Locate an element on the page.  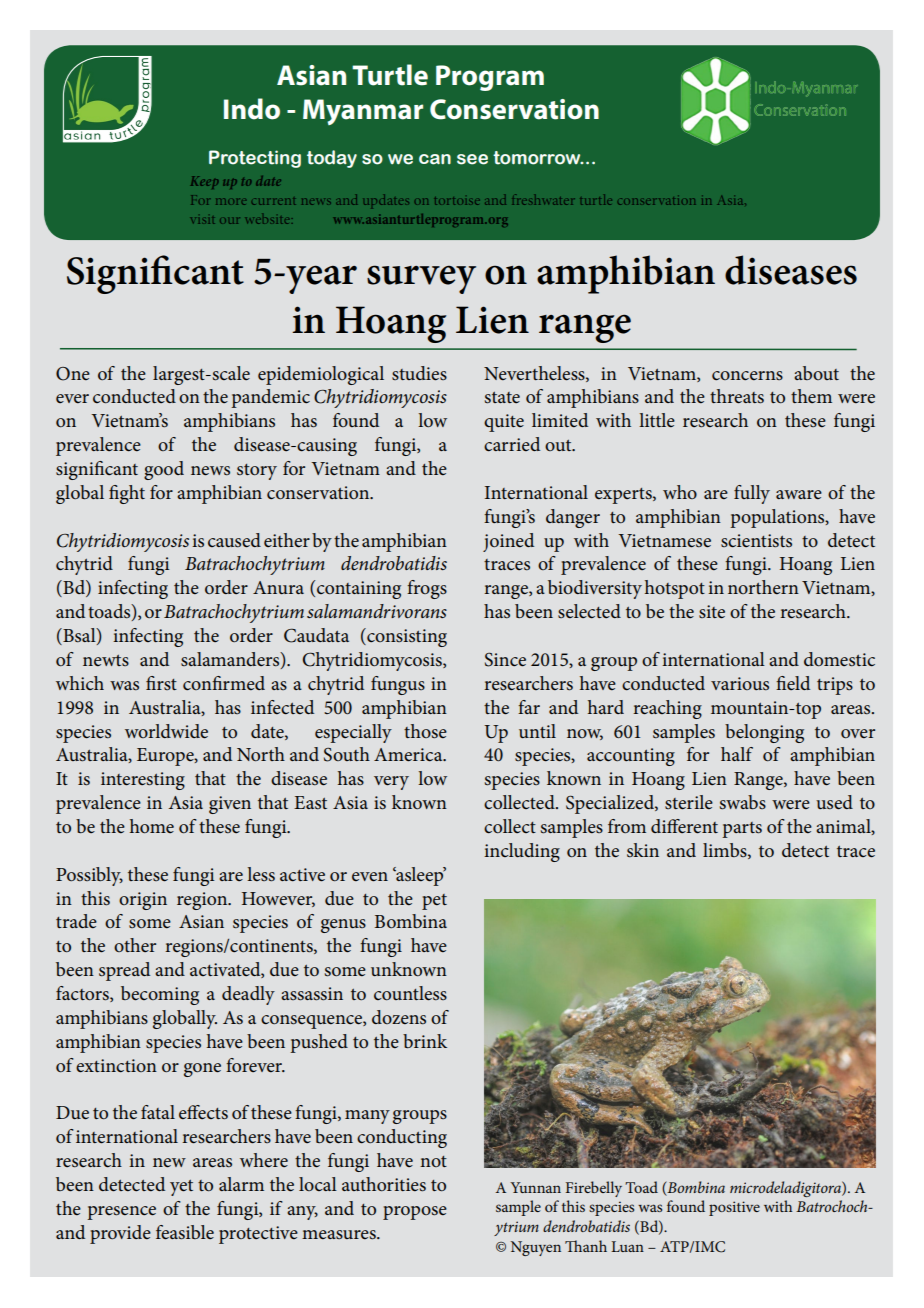
see is located at coordinates (472, 159).
